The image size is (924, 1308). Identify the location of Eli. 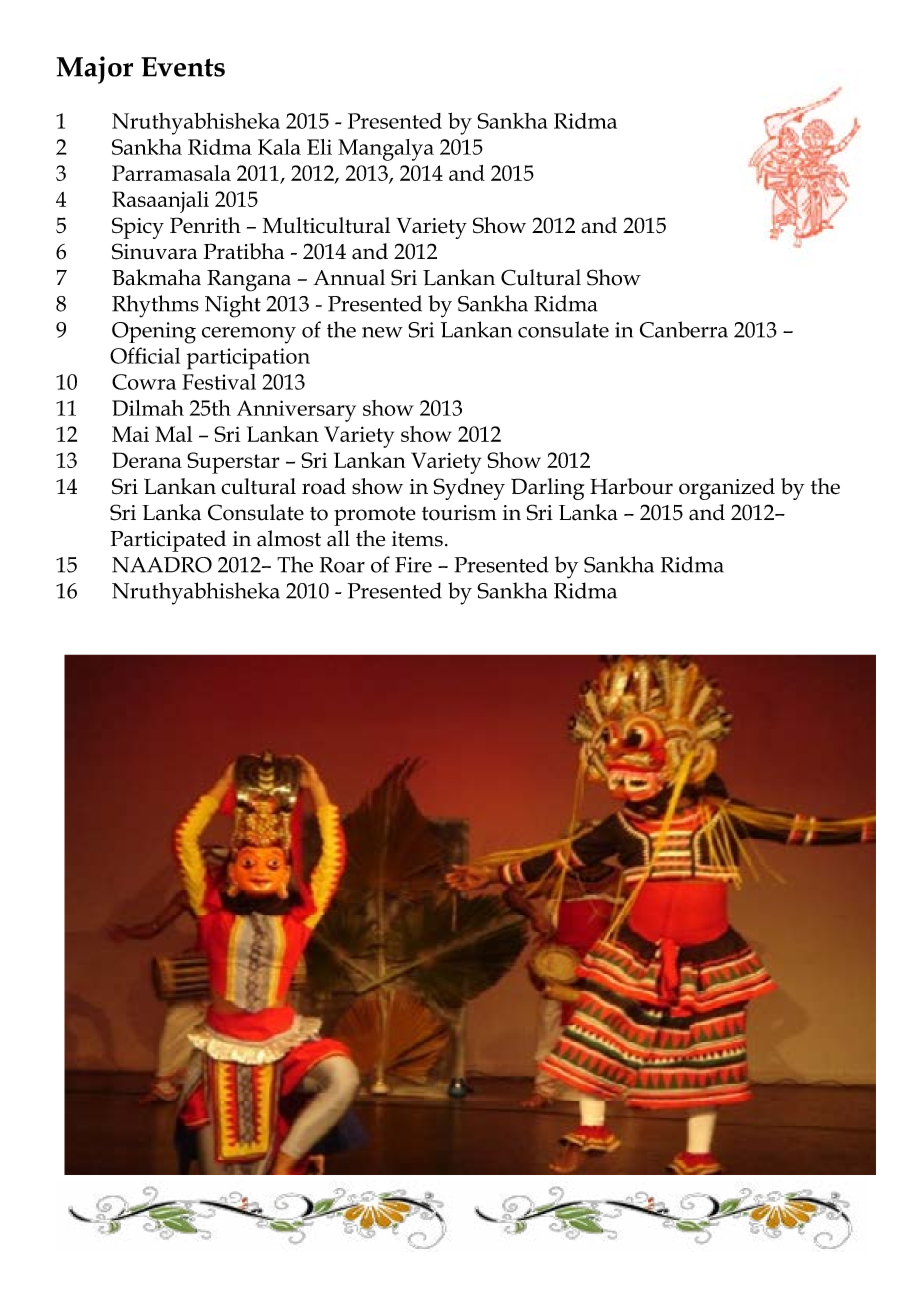
(319, 147).
